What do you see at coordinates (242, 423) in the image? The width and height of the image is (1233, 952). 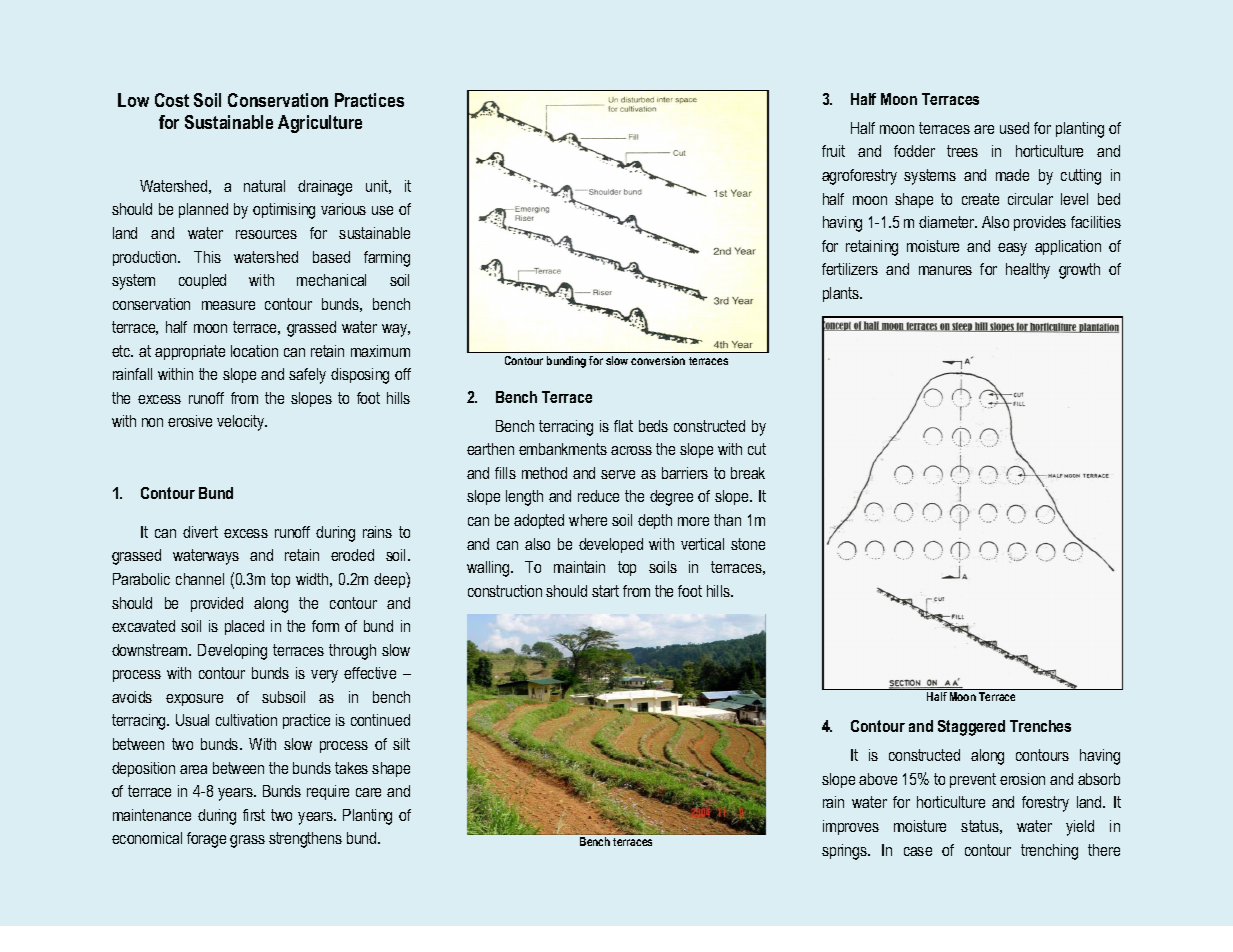 I see `velocity` at bounding box center [242, 423].
